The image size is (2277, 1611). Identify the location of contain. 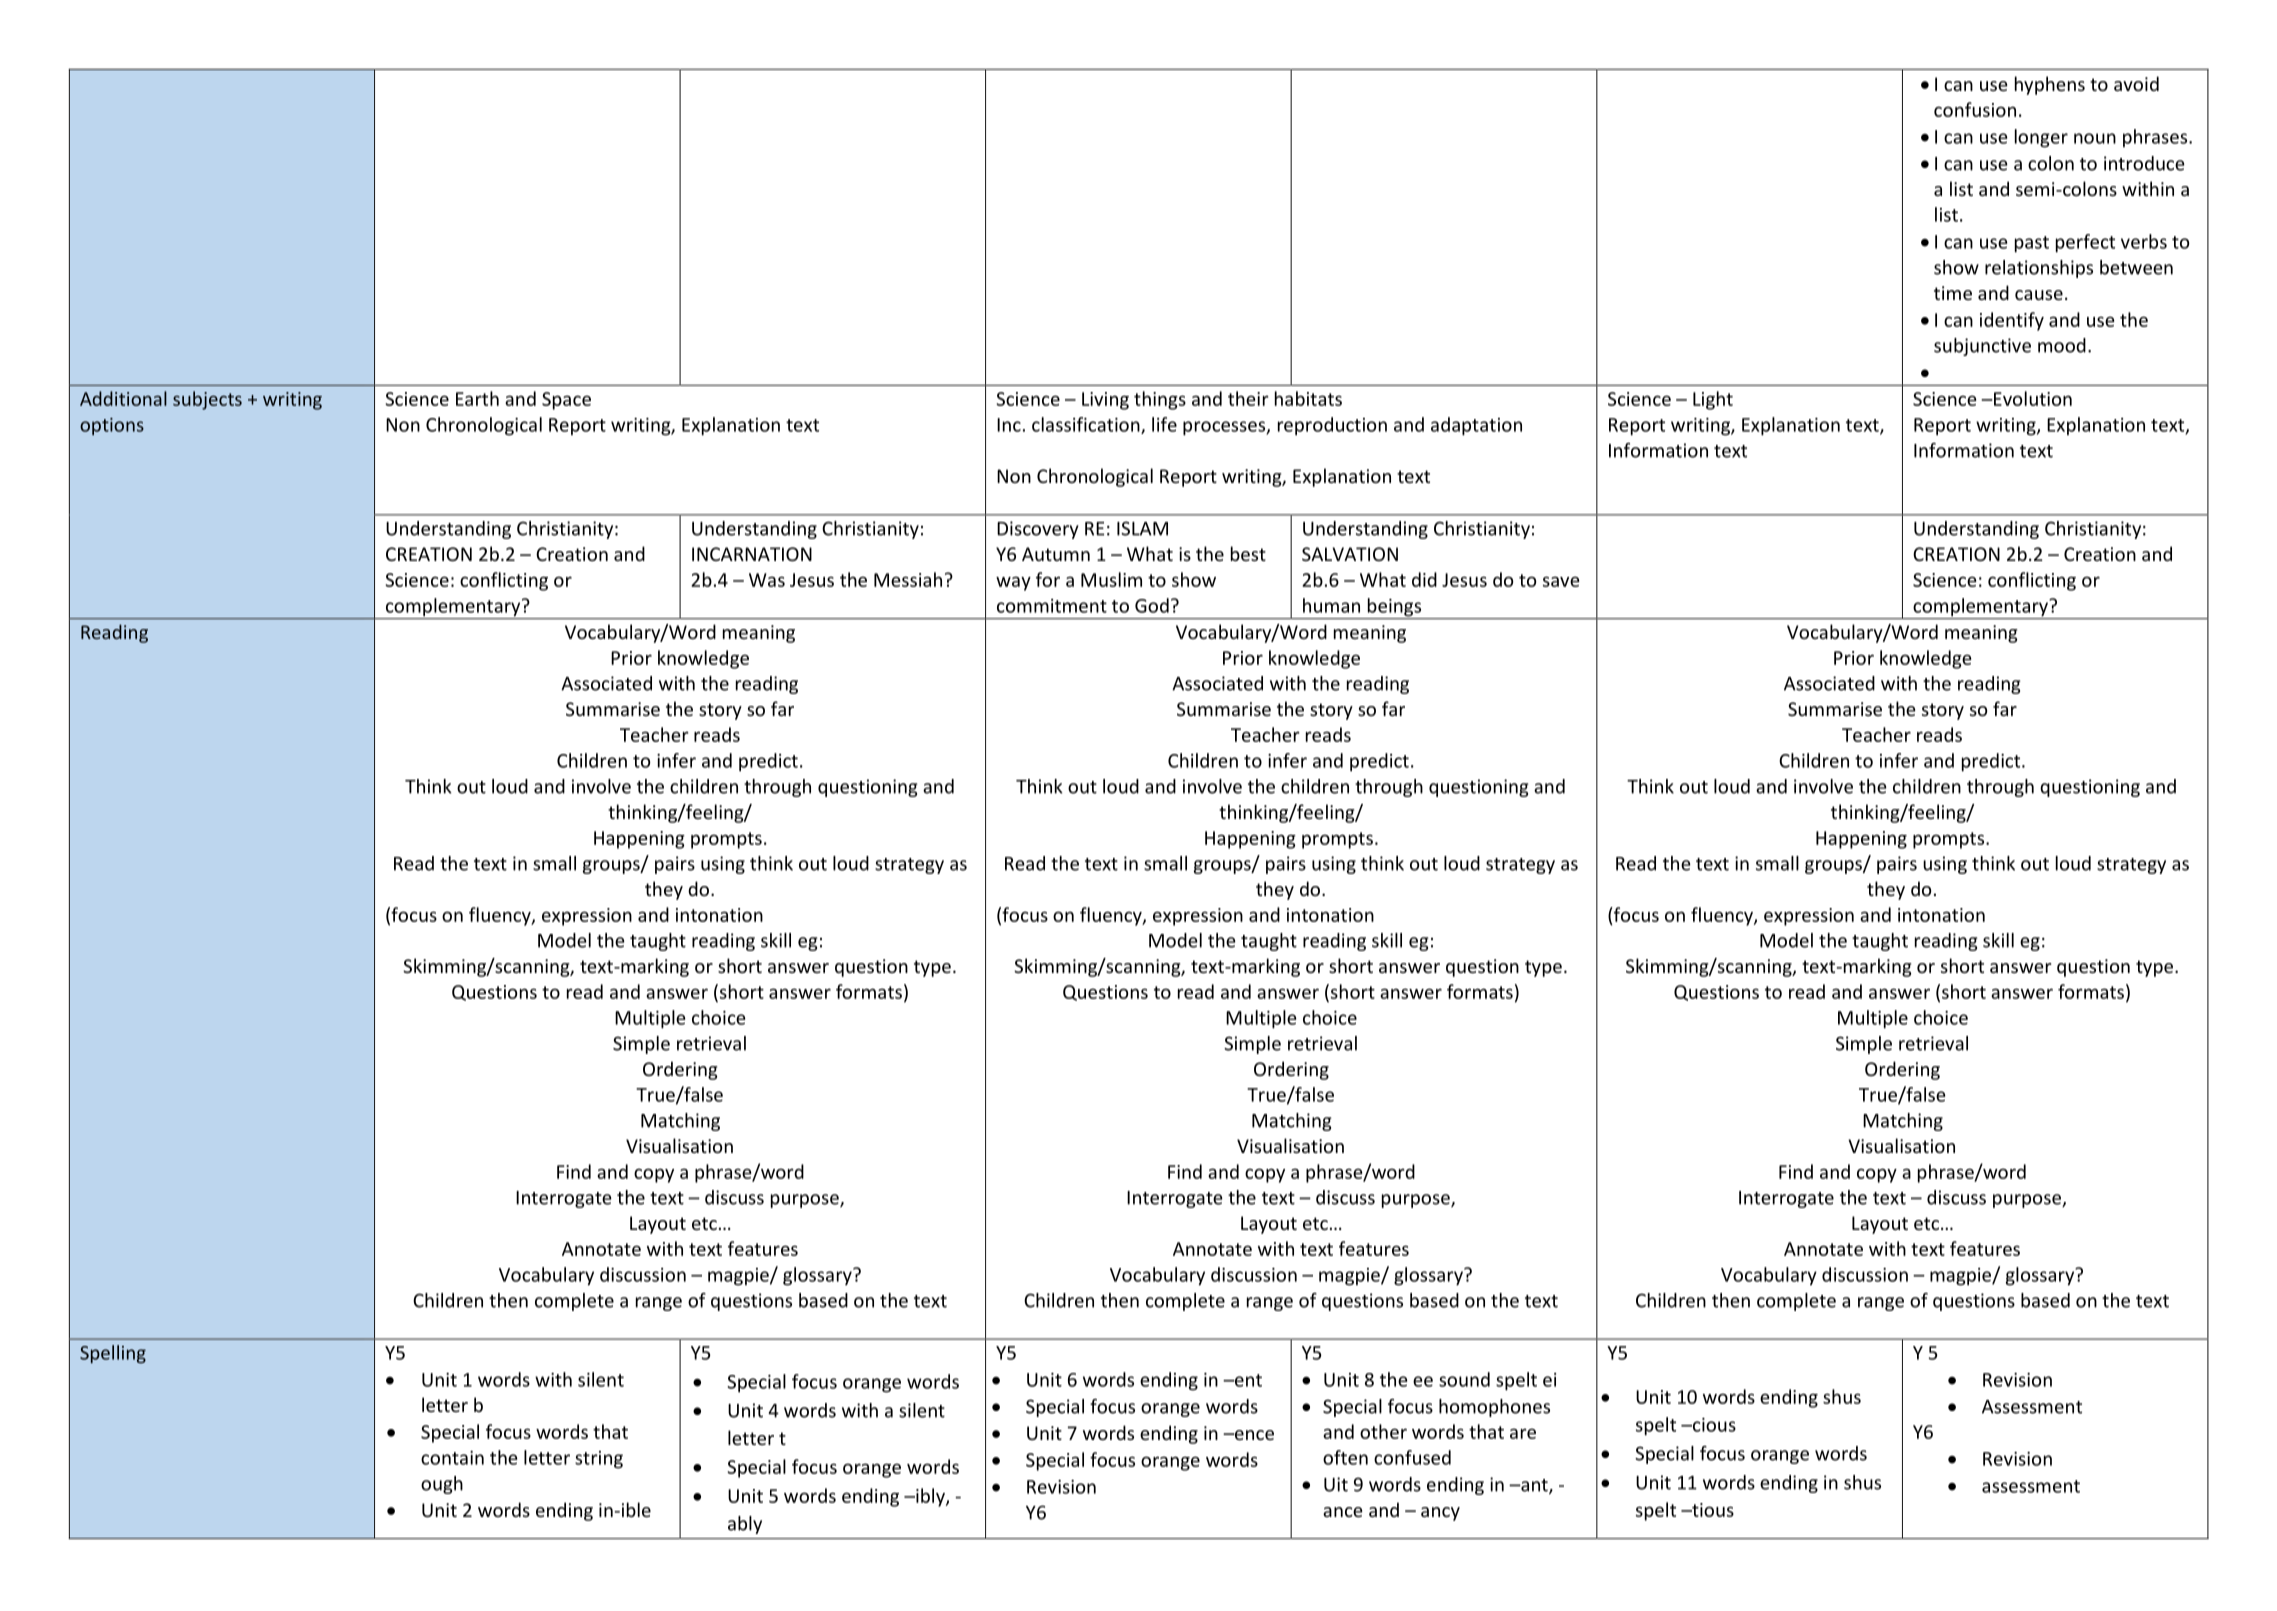
(452, 1458).
